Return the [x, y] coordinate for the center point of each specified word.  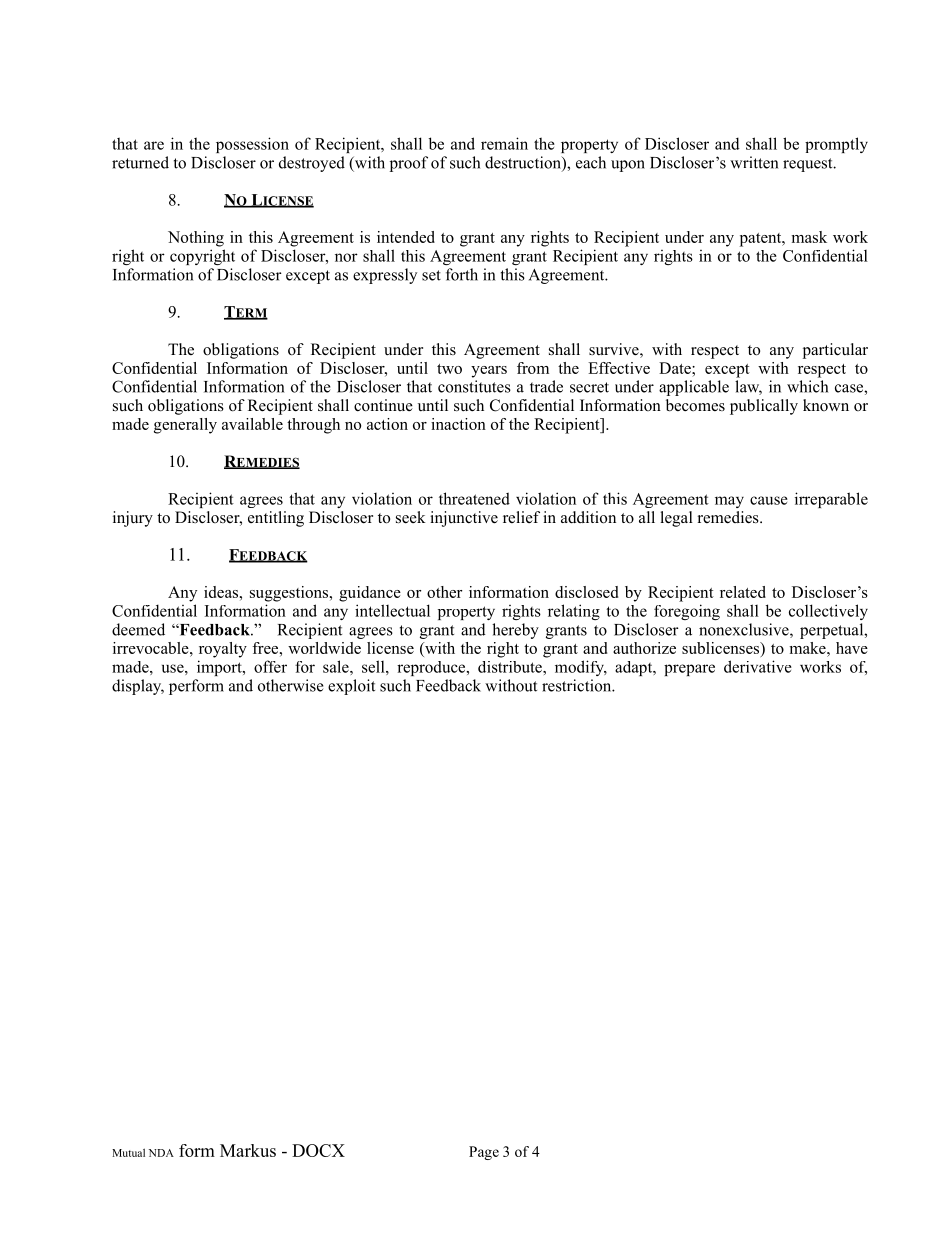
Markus [248, 1150]
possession [252, 145]
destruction [524, 163]
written [754, 162]
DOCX [318, 1150]
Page [484, 1153]
